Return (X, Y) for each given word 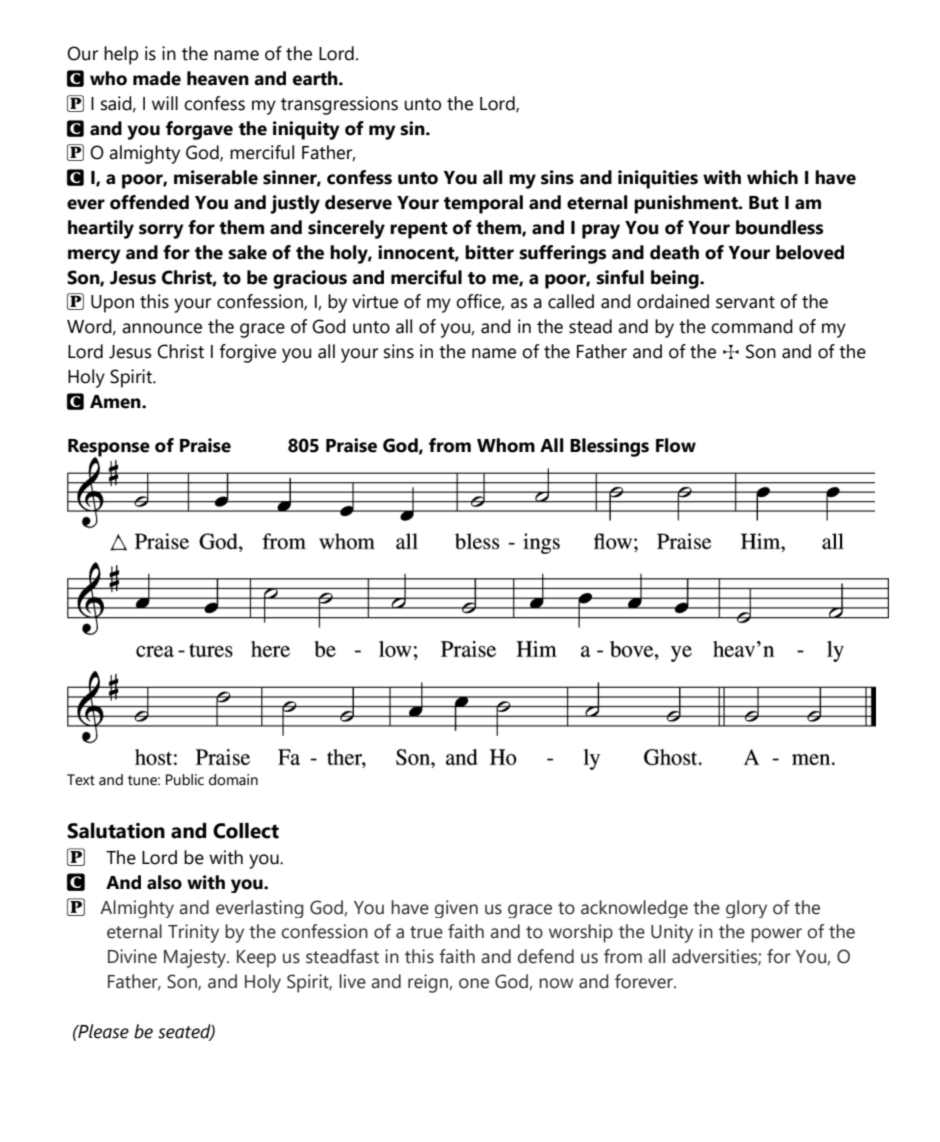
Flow (676, 445)
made (157, 78)
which (772, 177)
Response (109, 449)
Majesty (196, 958)
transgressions (339, 105)
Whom (506, 445)
